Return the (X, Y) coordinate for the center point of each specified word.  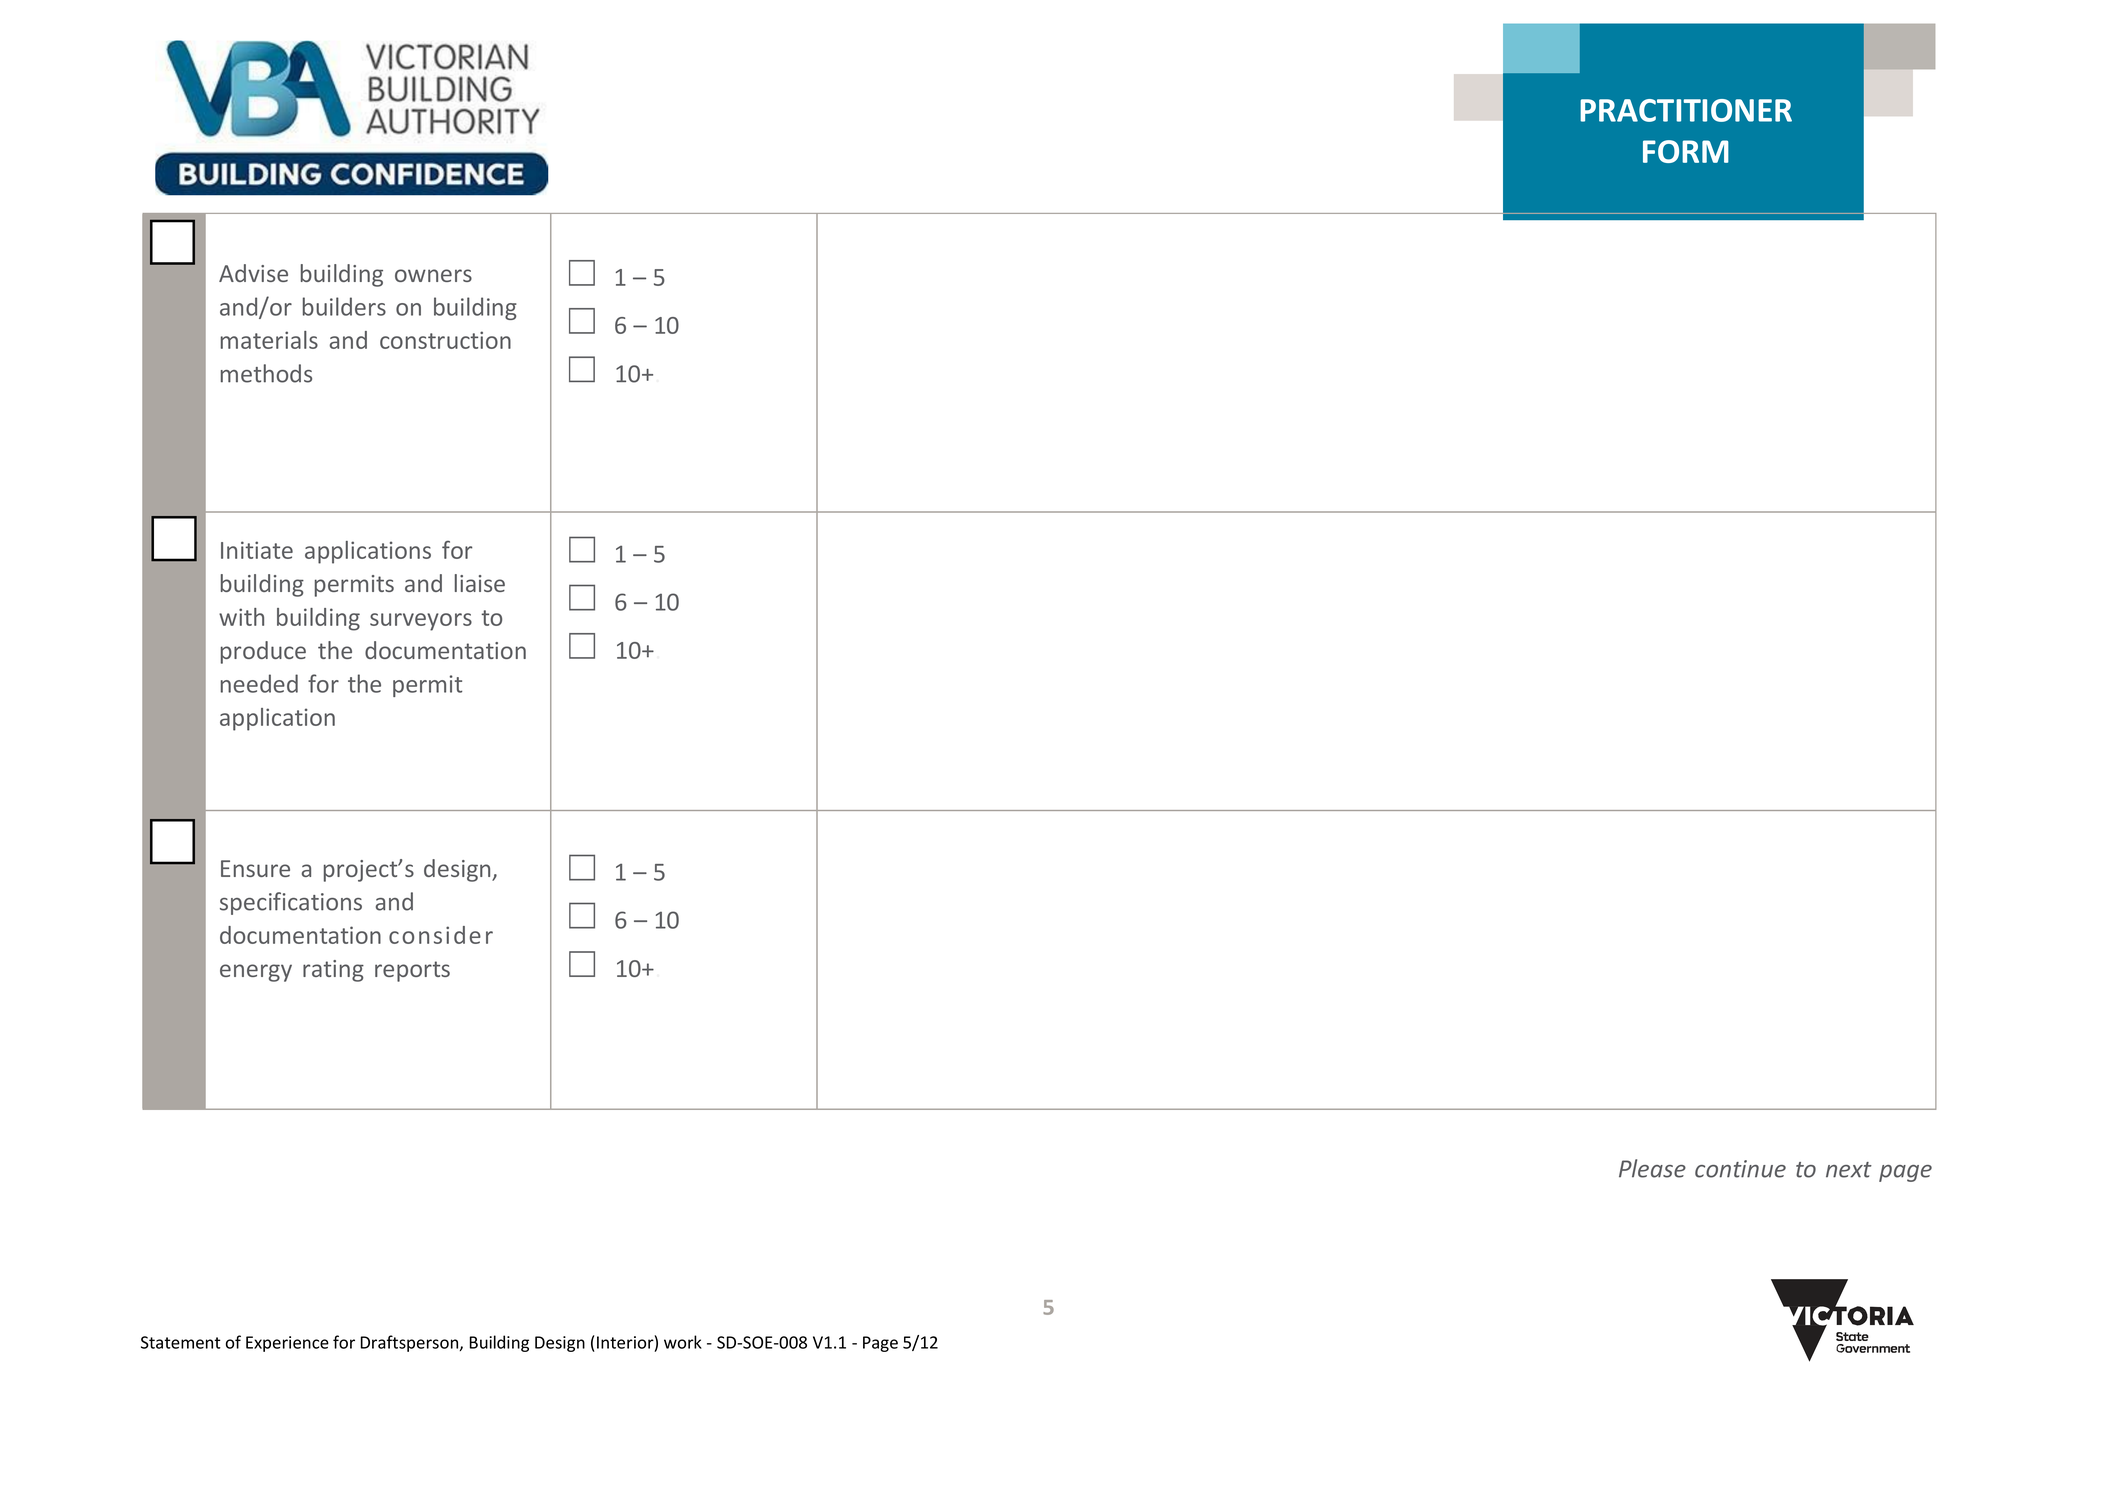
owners (433, 275)
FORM (1686, 151)
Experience (287, 1344)
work (683, 1342)
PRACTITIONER (1686, 110)
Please (1652, 1168)
